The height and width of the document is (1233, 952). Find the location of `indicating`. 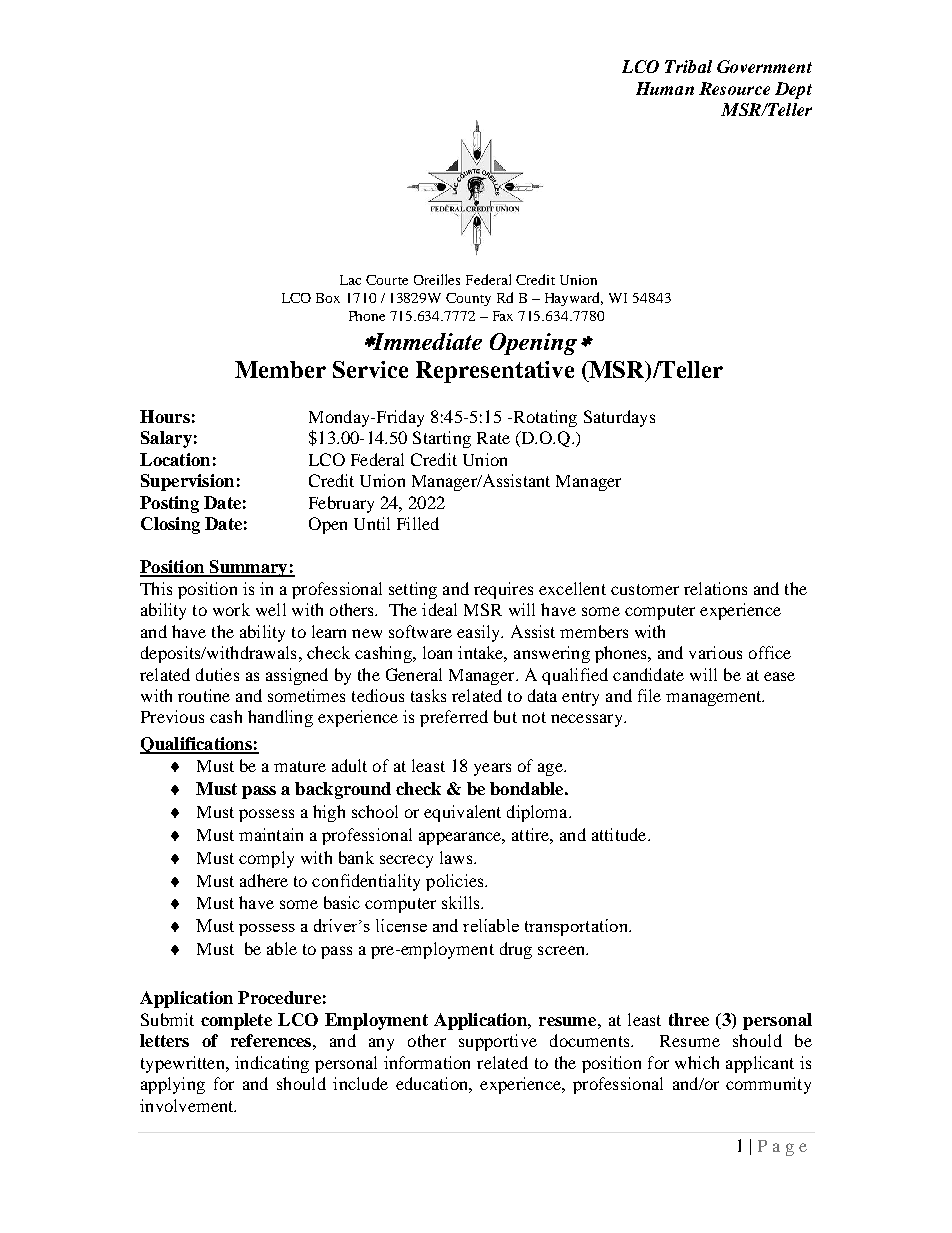

indicating is located at coordinates (272, 1064).
